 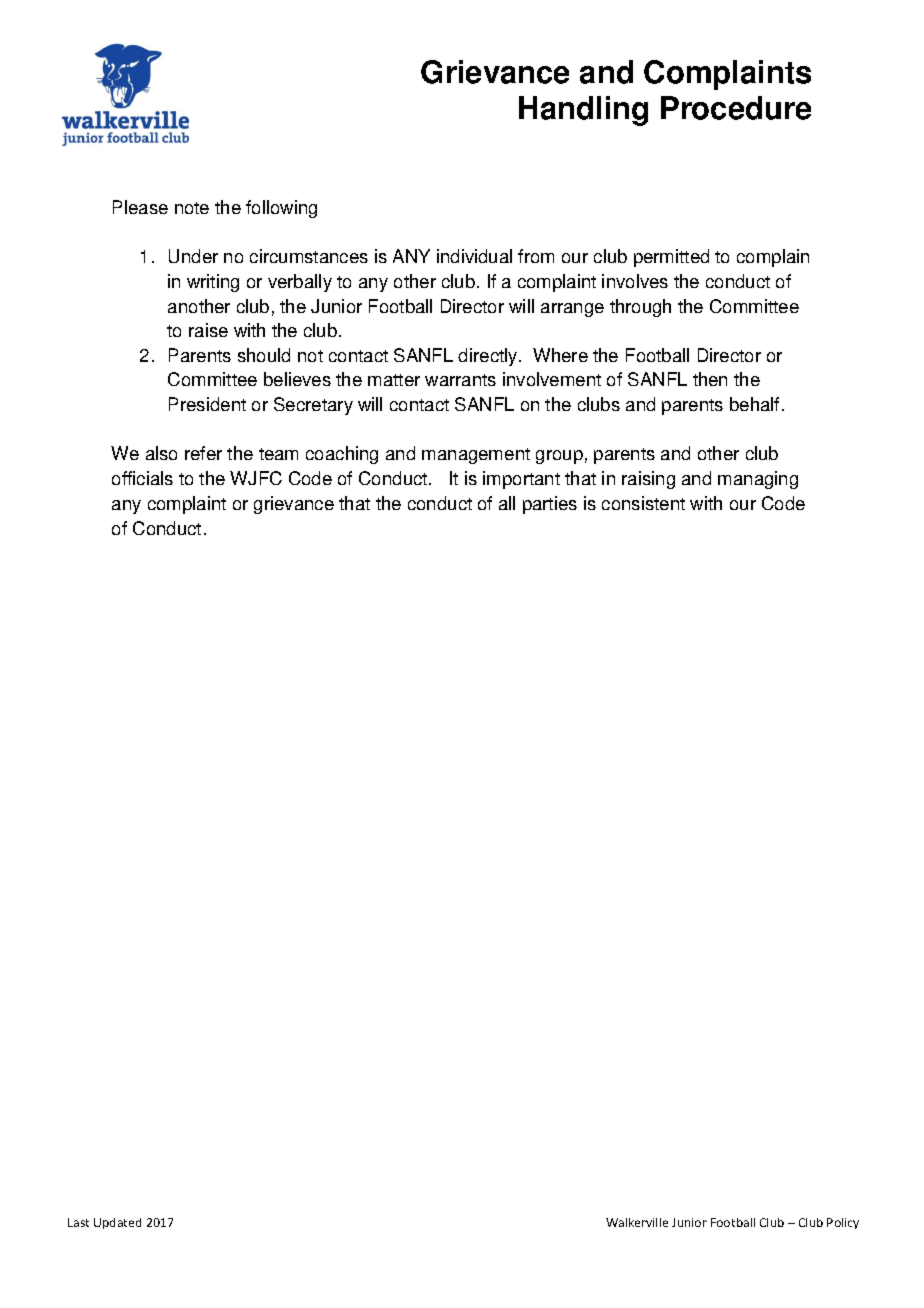 I want to click on Policy, so click(x=843, y=1223).
